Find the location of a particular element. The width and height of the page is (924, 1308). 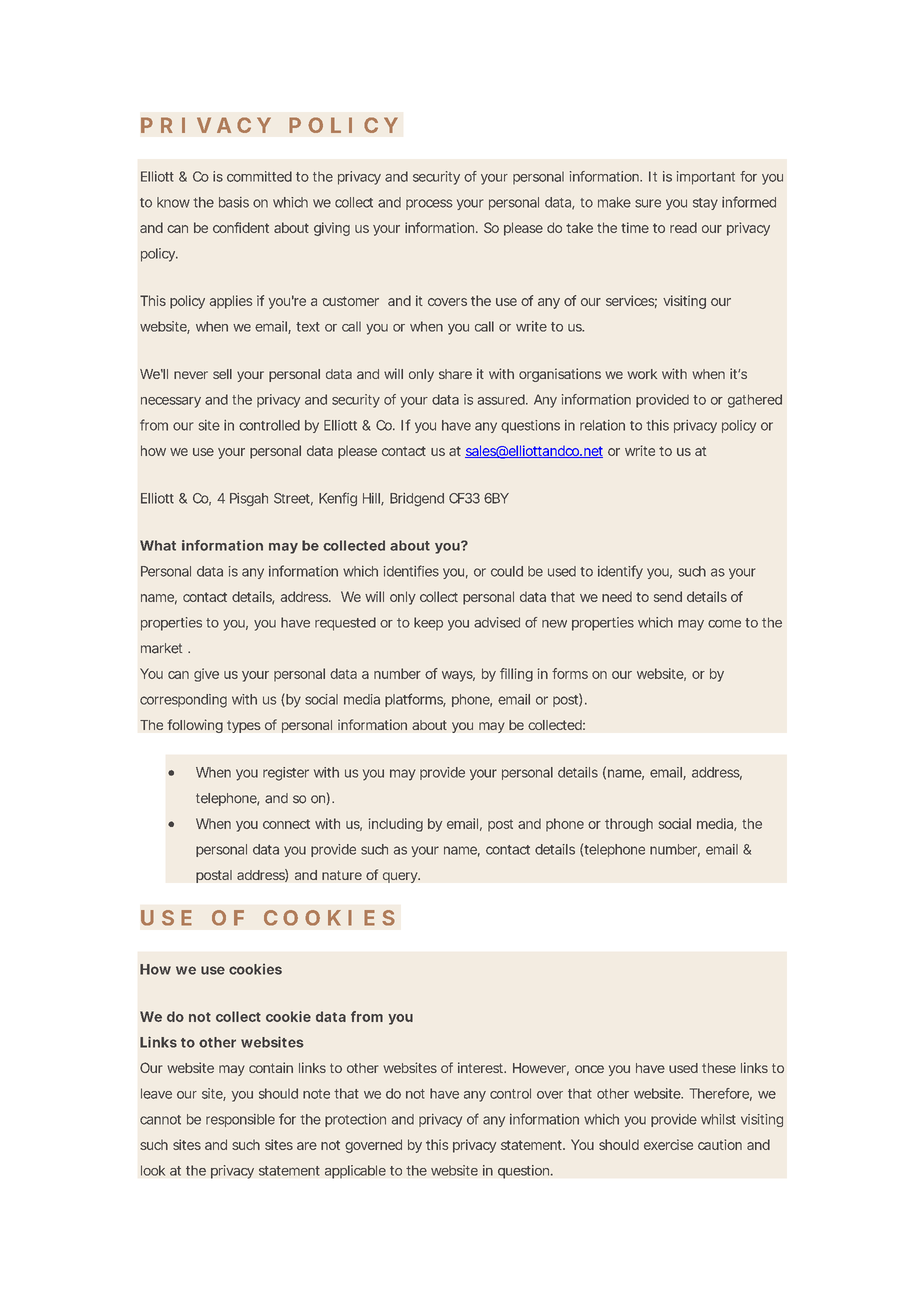

basis is located at coordinates (234, 202).
